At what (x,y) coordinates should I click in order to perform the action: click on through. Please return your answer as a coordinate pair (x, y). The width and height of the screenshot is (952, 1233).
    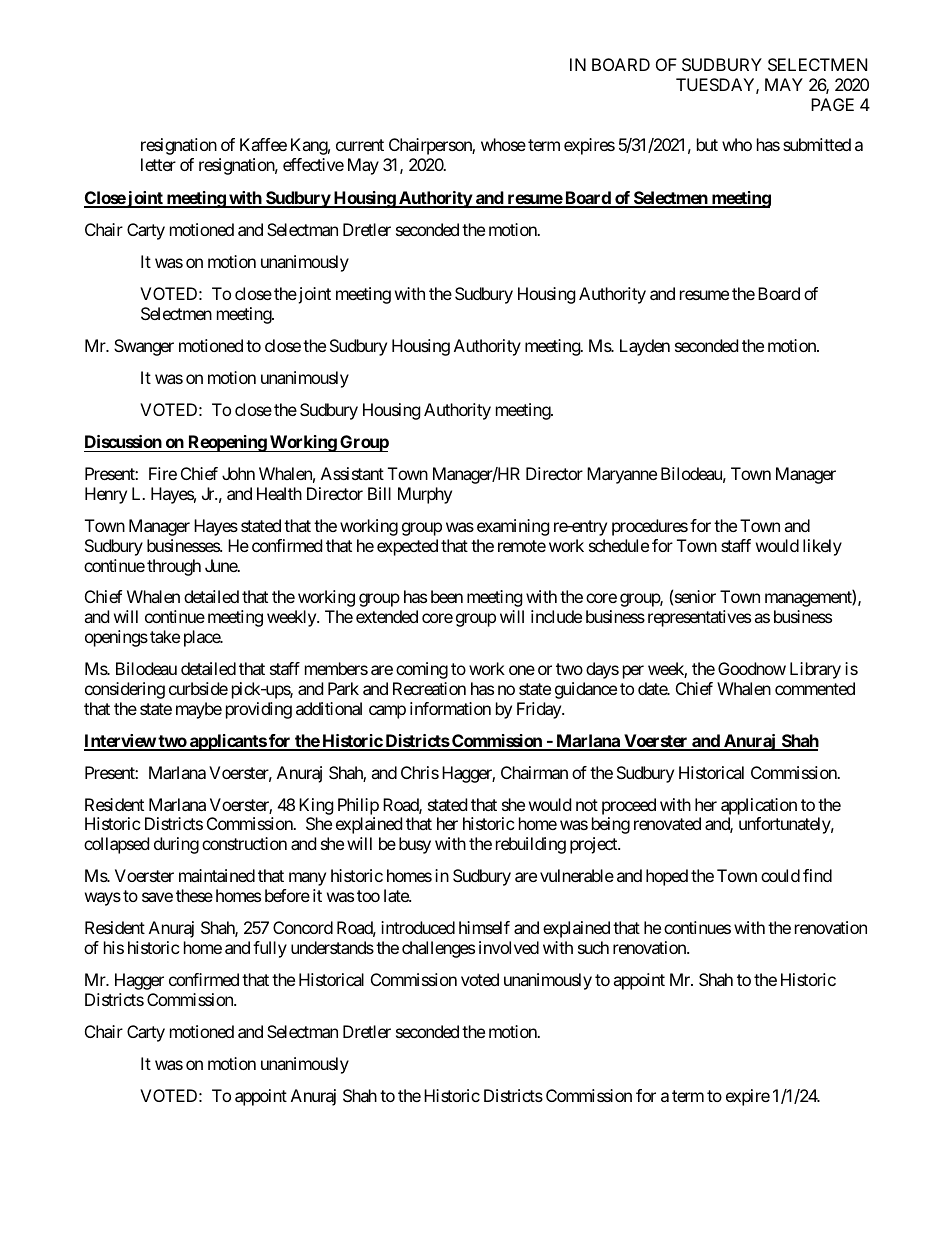
    Looking at the image, I should click on (174, 567).
